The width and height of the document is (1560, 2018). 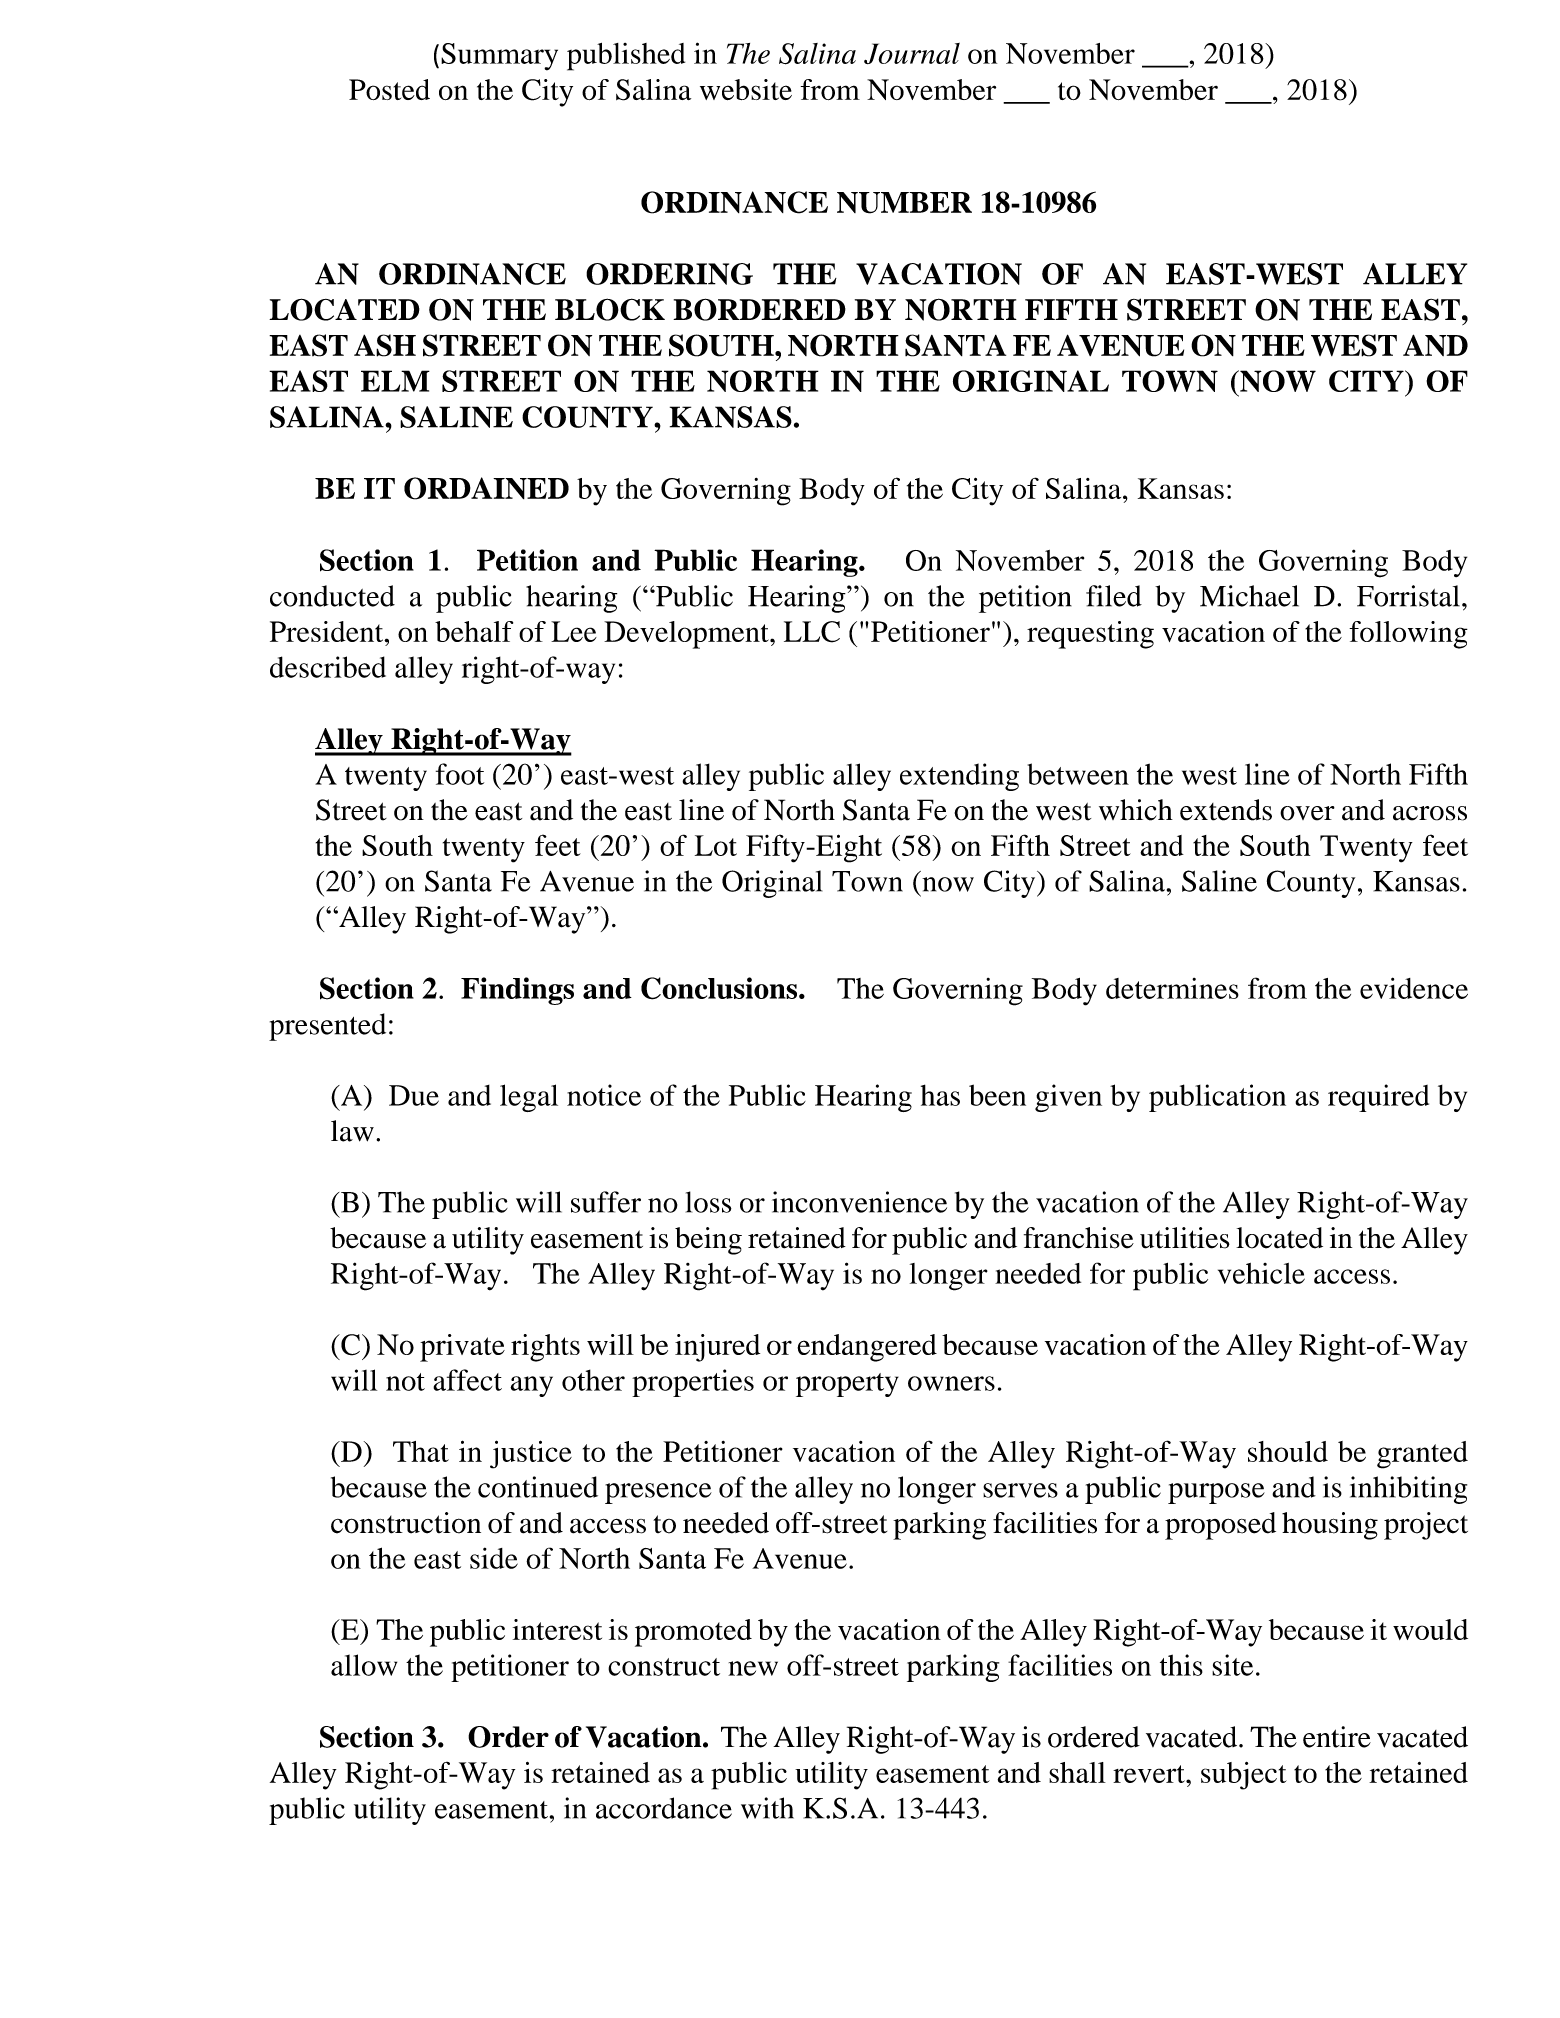 What do you see at coordinates (912, 53) in the document?
I see `Journal` at bounding box center [912, 53].
